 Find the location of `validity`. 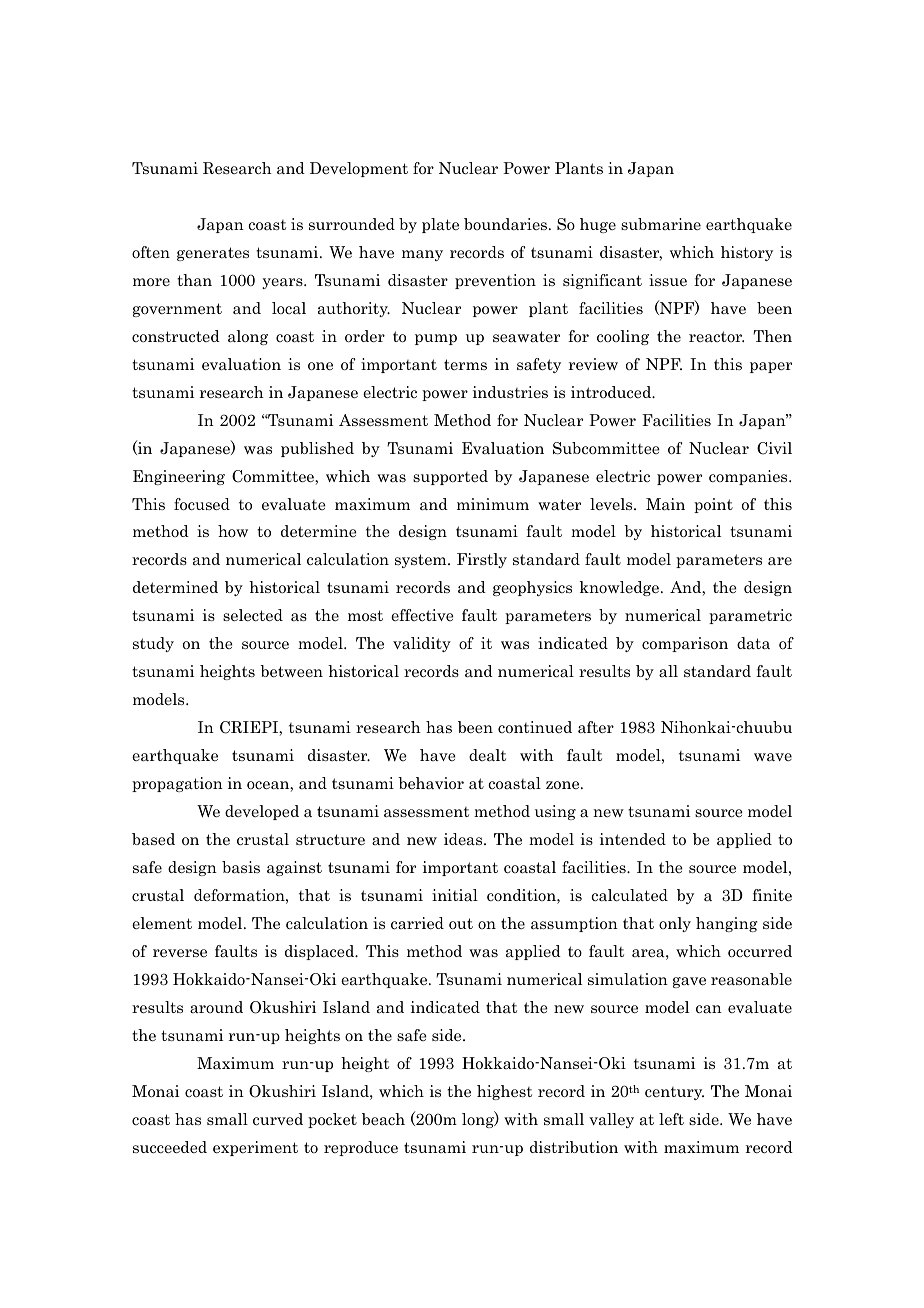

validity is located at coordinates (422, 644).
